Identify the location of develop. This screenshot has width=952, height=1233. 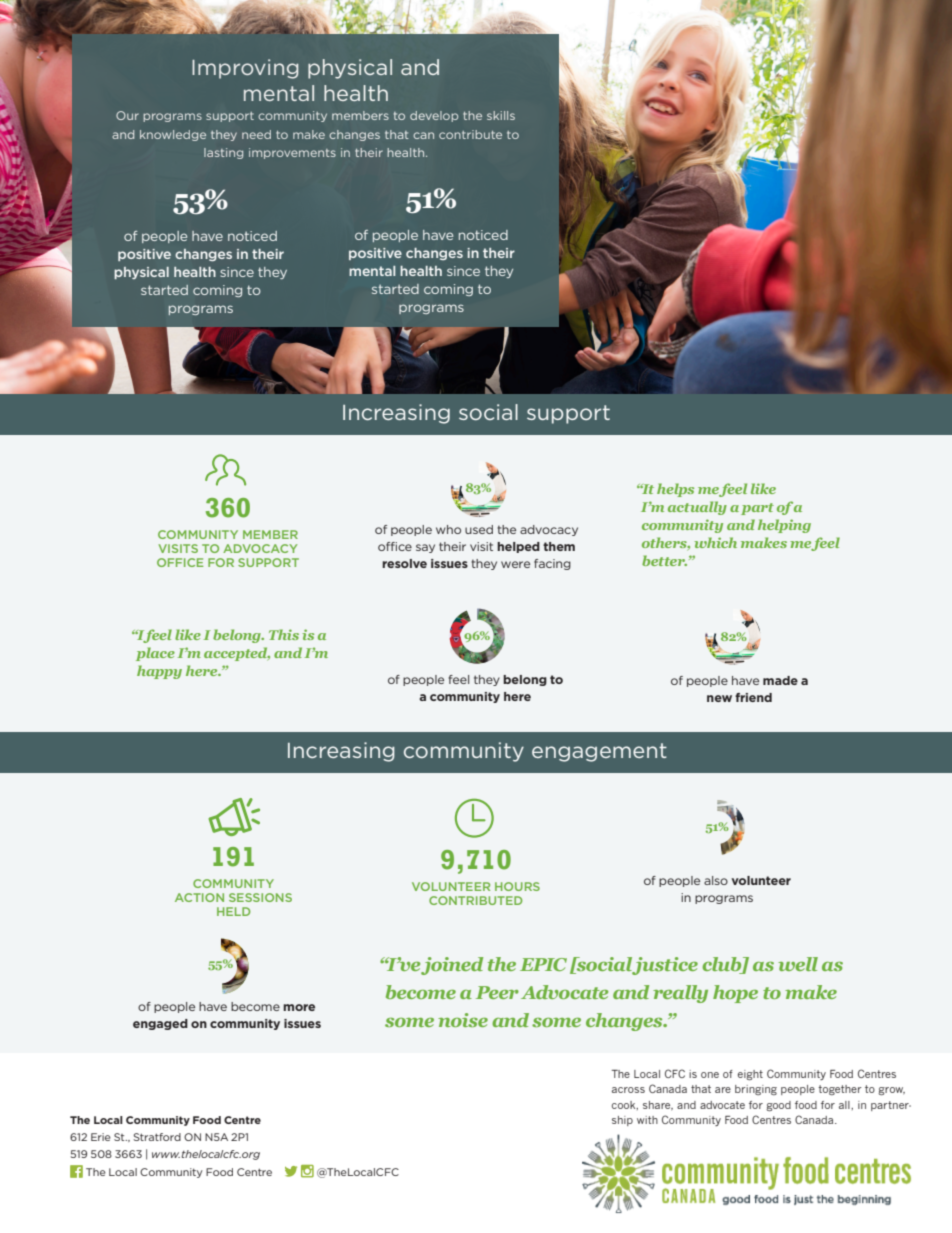
(434, 116).
